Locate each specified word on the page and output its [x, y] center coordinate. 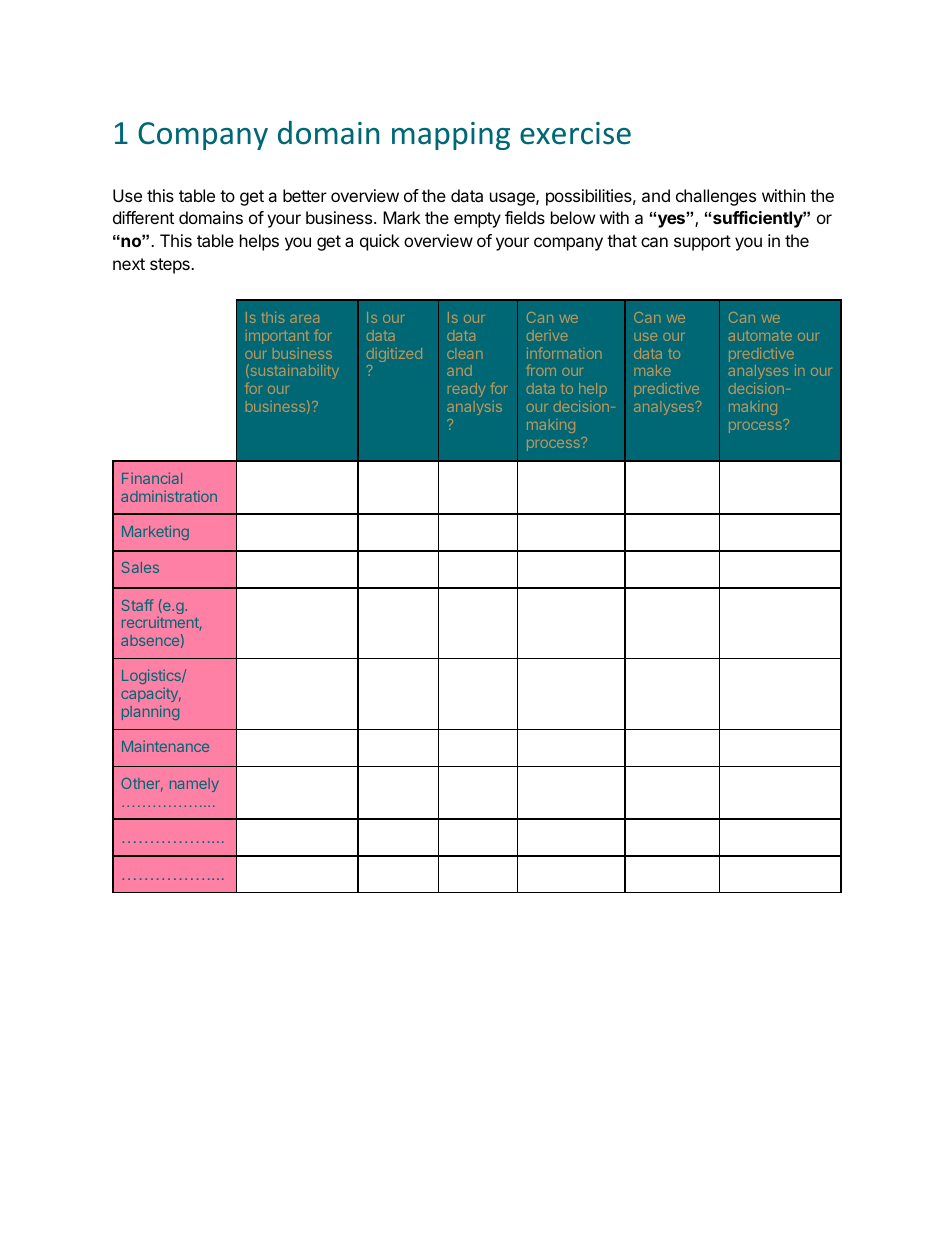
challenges [716, 197]
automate [760, 336]
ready [466, 390]
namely [194, 785]
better [305, 195]
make [652, 370]
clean [465, 353]
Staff [137, 605]
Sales [140, 567]
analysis [474, 408]
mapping [451, 136]
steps [171, 266]
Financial [152, 478]
